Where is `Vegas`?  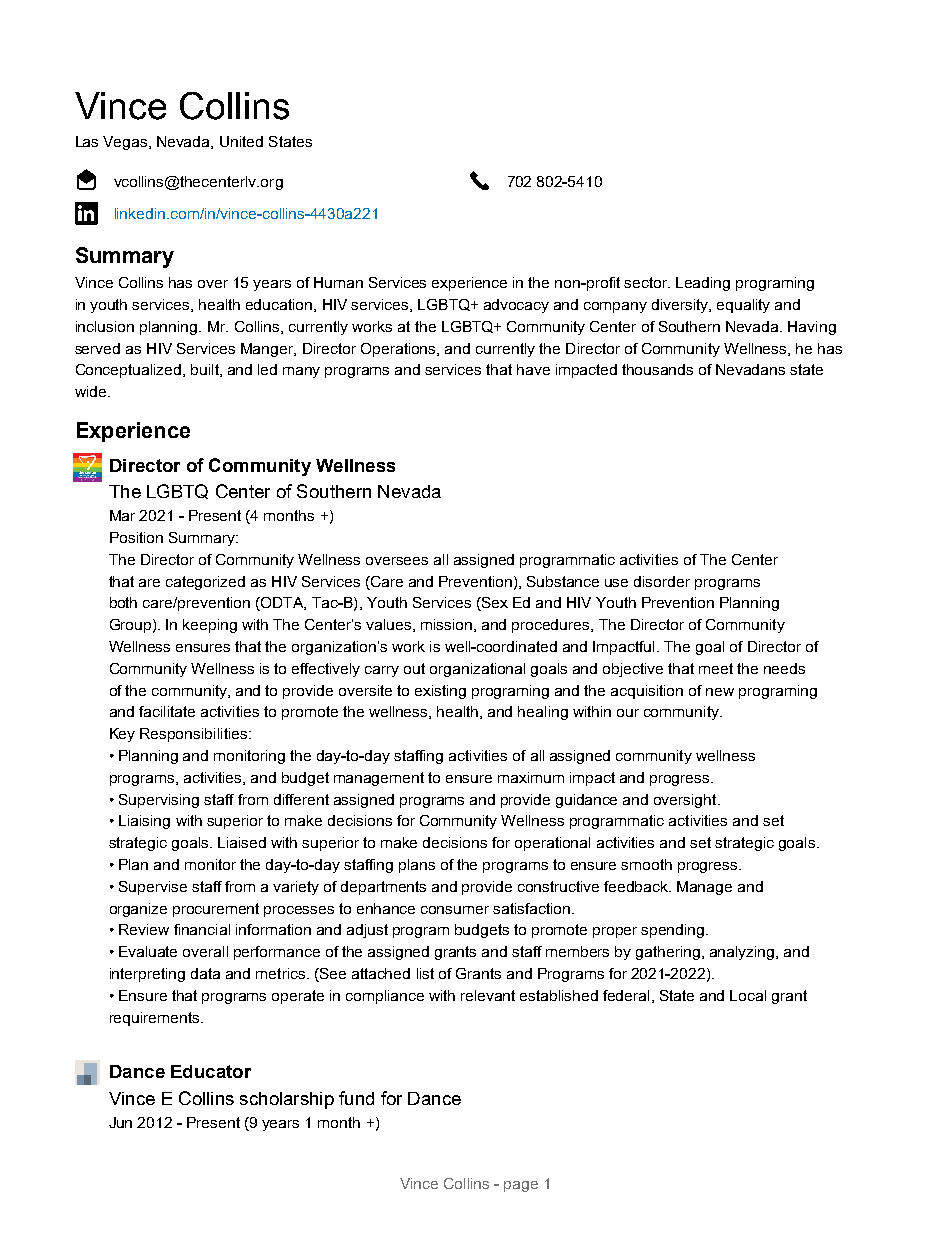
Vegas is located at coordinates (126, 143).
